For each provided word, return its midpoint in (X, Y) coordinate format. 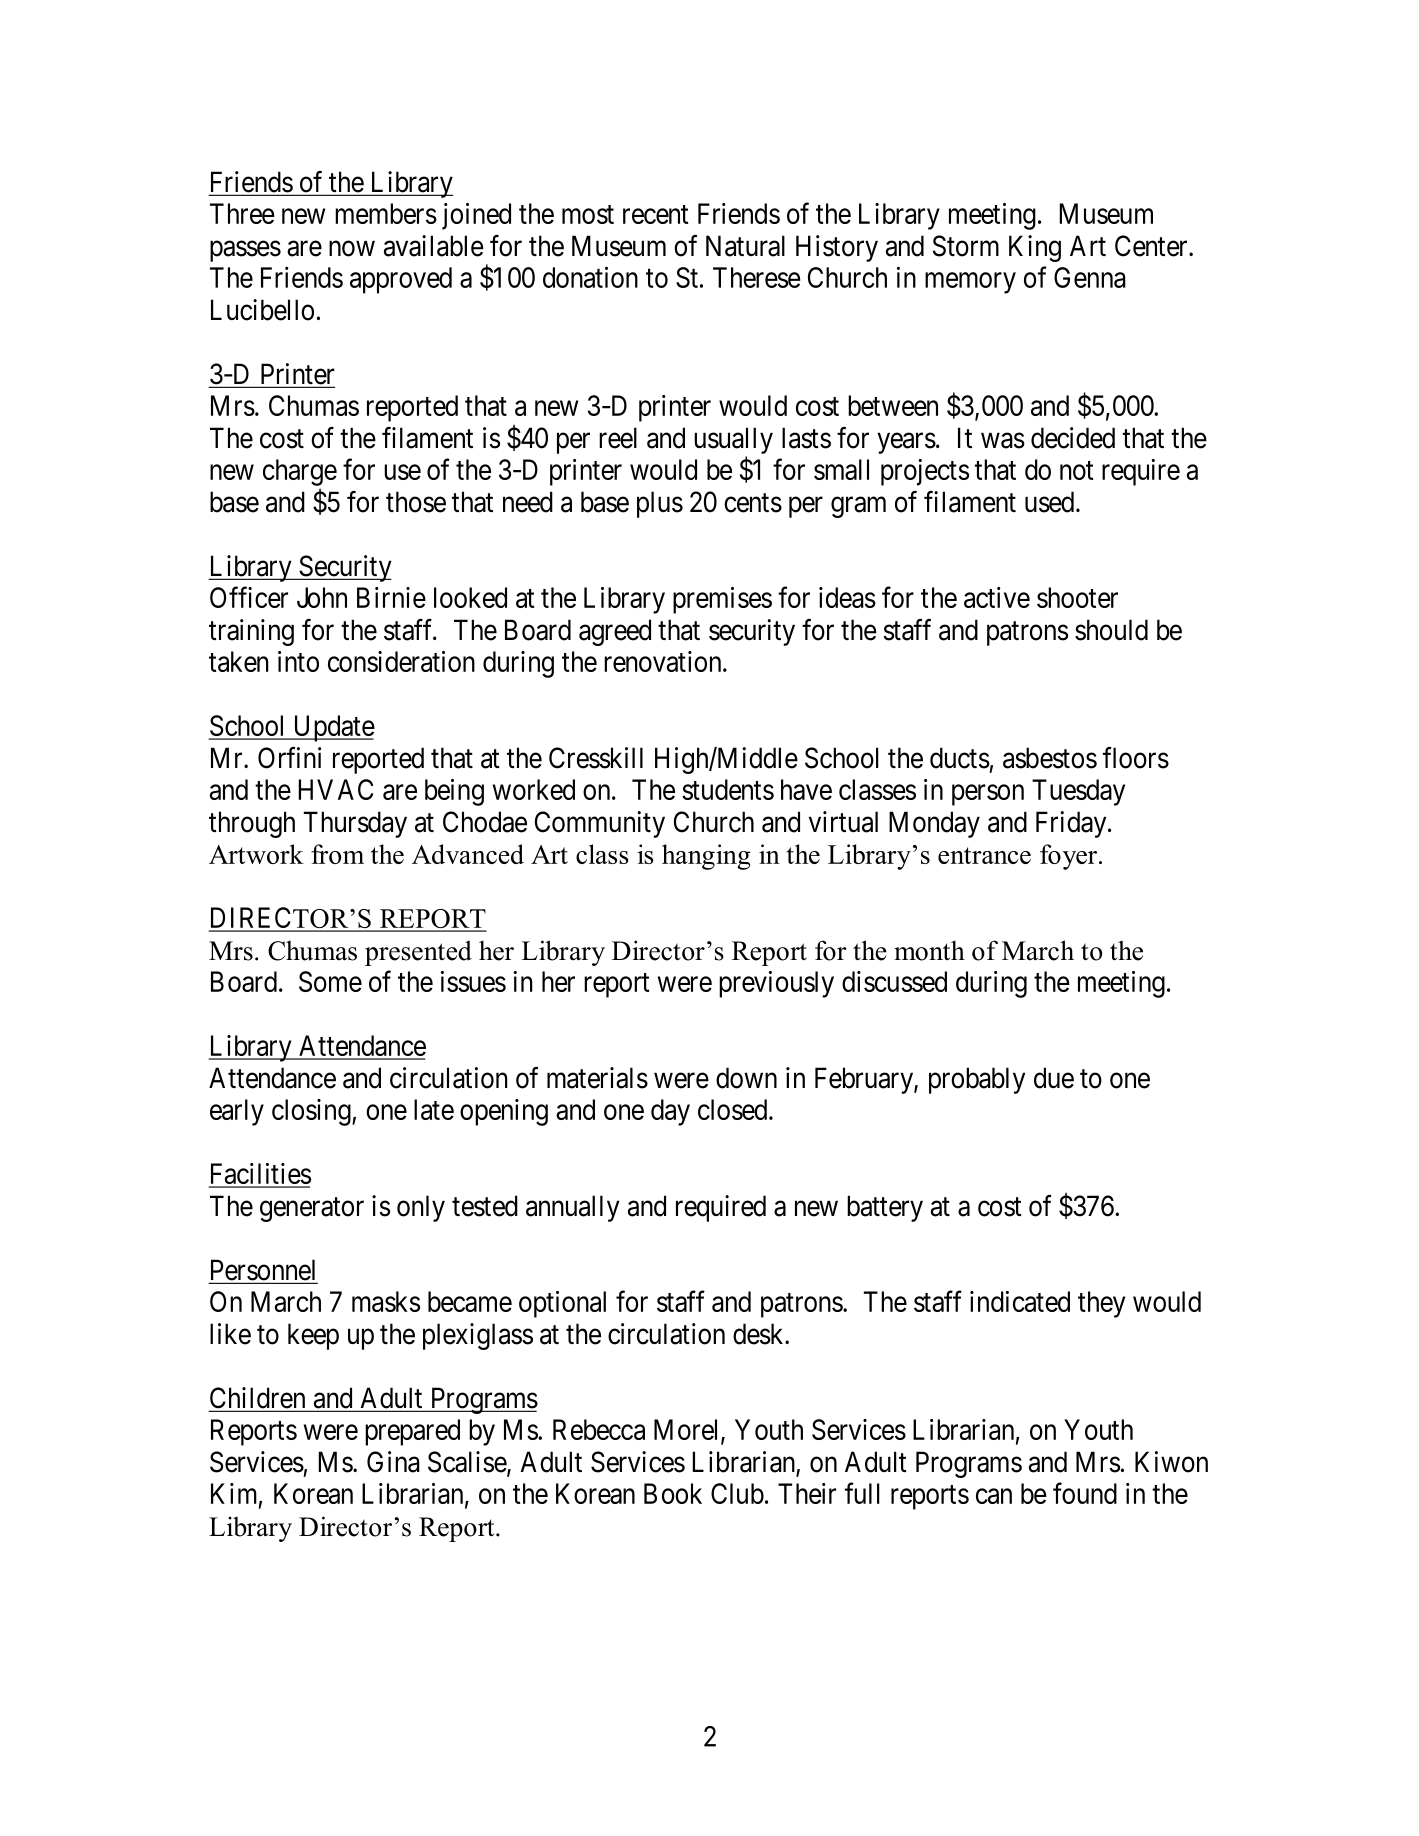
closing (312, 1112)
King (1035, 248)
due (1054, 1078)
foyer (1068, 857)
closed (734, 1109)
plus (660, 504)
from (337, 854)
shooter (1077, 597)
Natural (745, 246)
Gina (393, 1462)
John (322, 597)
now (352, 249)
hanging (706, 857)
